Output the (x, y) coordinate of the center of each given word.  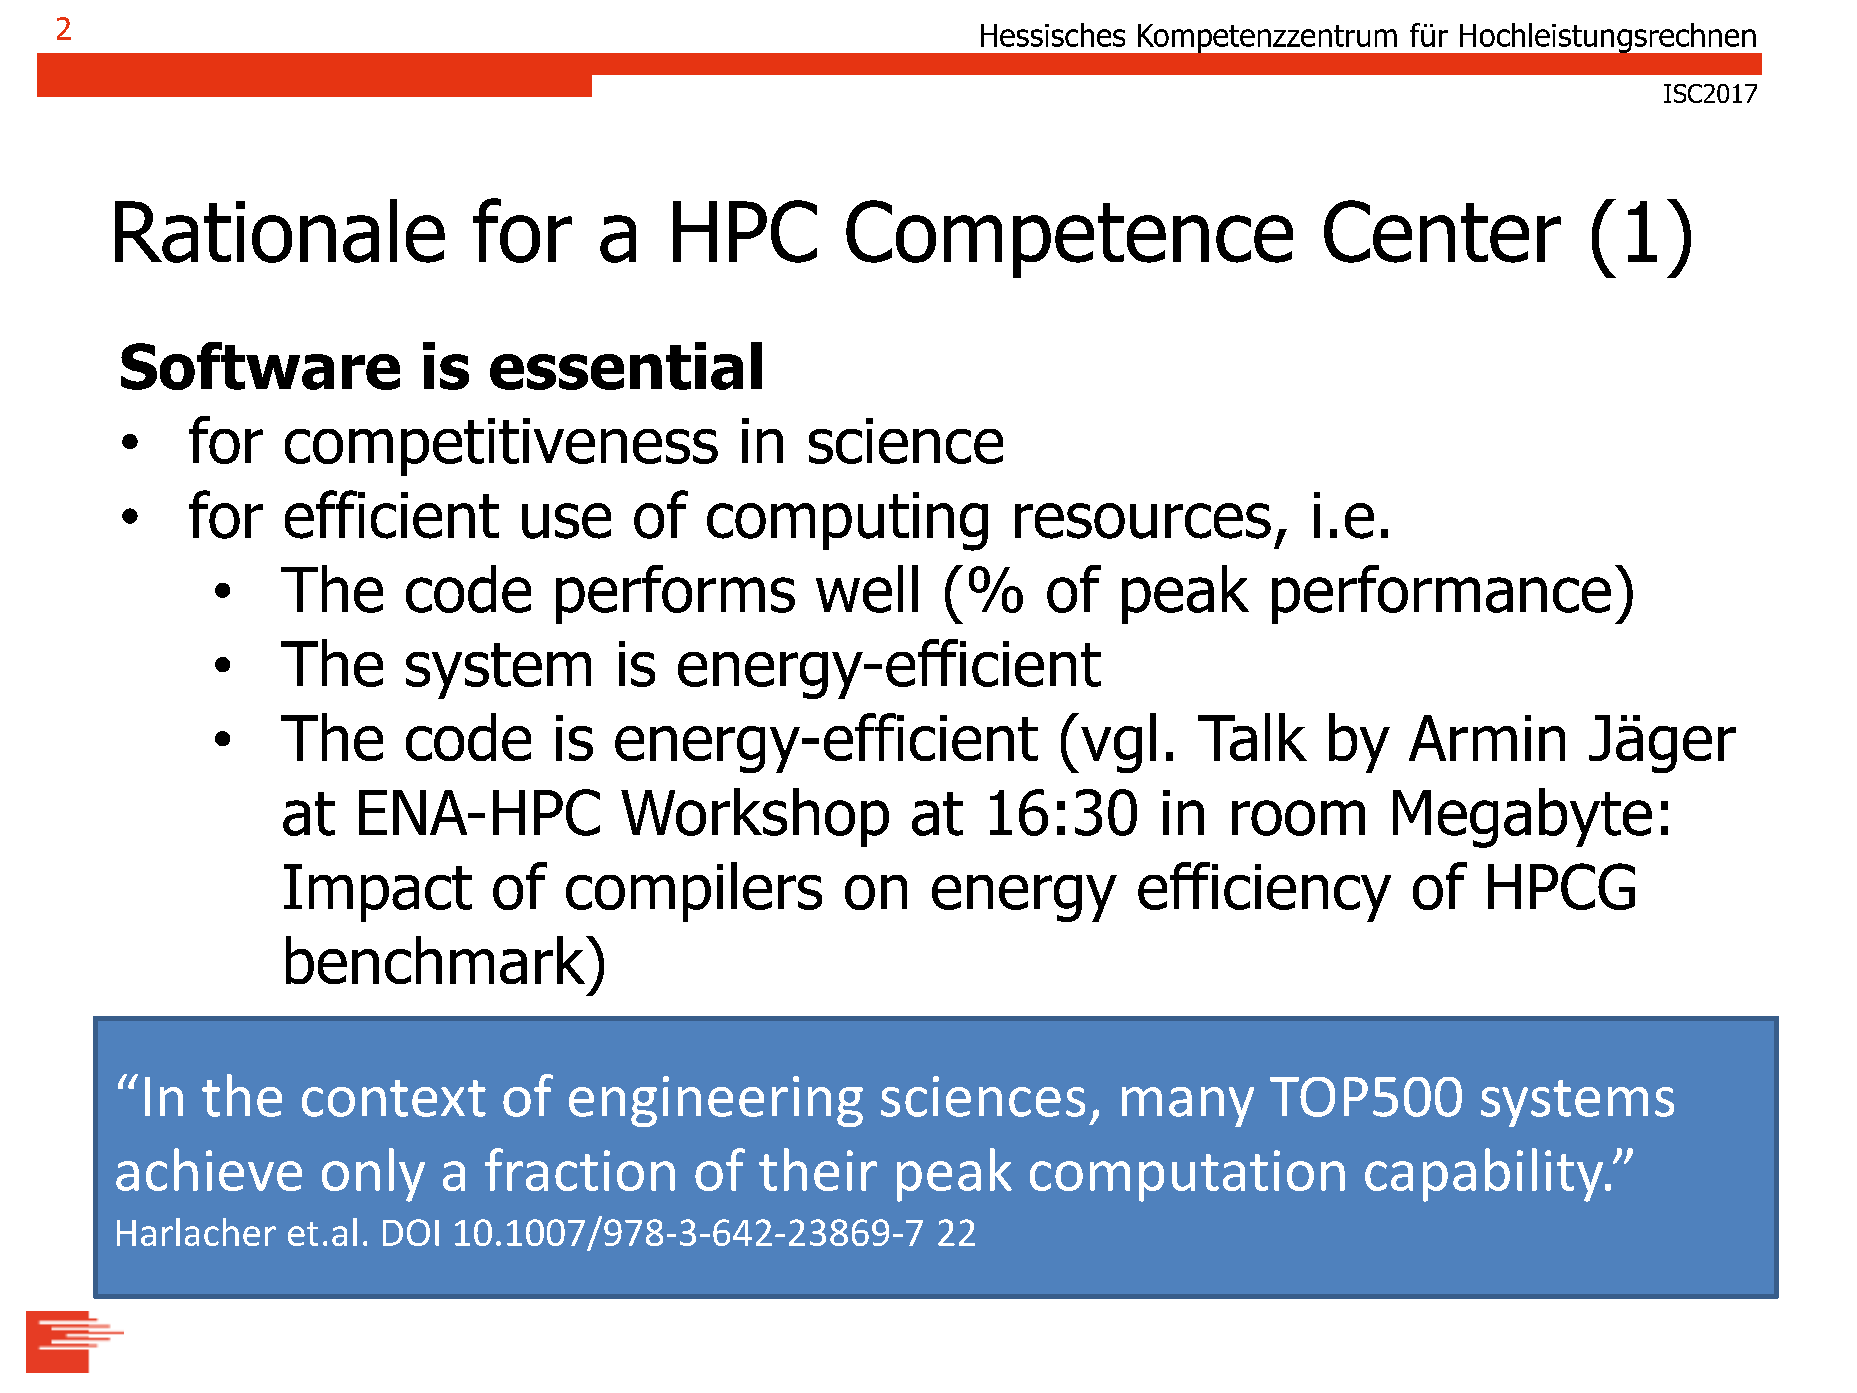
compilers (694, 892)
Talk (1252, 737)
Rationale (280, 231)
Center (1442, 231)
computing (847, 521)
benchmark (437, 960)
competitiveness (501, 447)
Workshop (755, 817)
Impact (378, 893)
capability (1485, 1175)
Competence (1069, 239)
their (818, 1169)
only (373, 1175)
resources (1143, 521)
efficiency (1264, 892)
